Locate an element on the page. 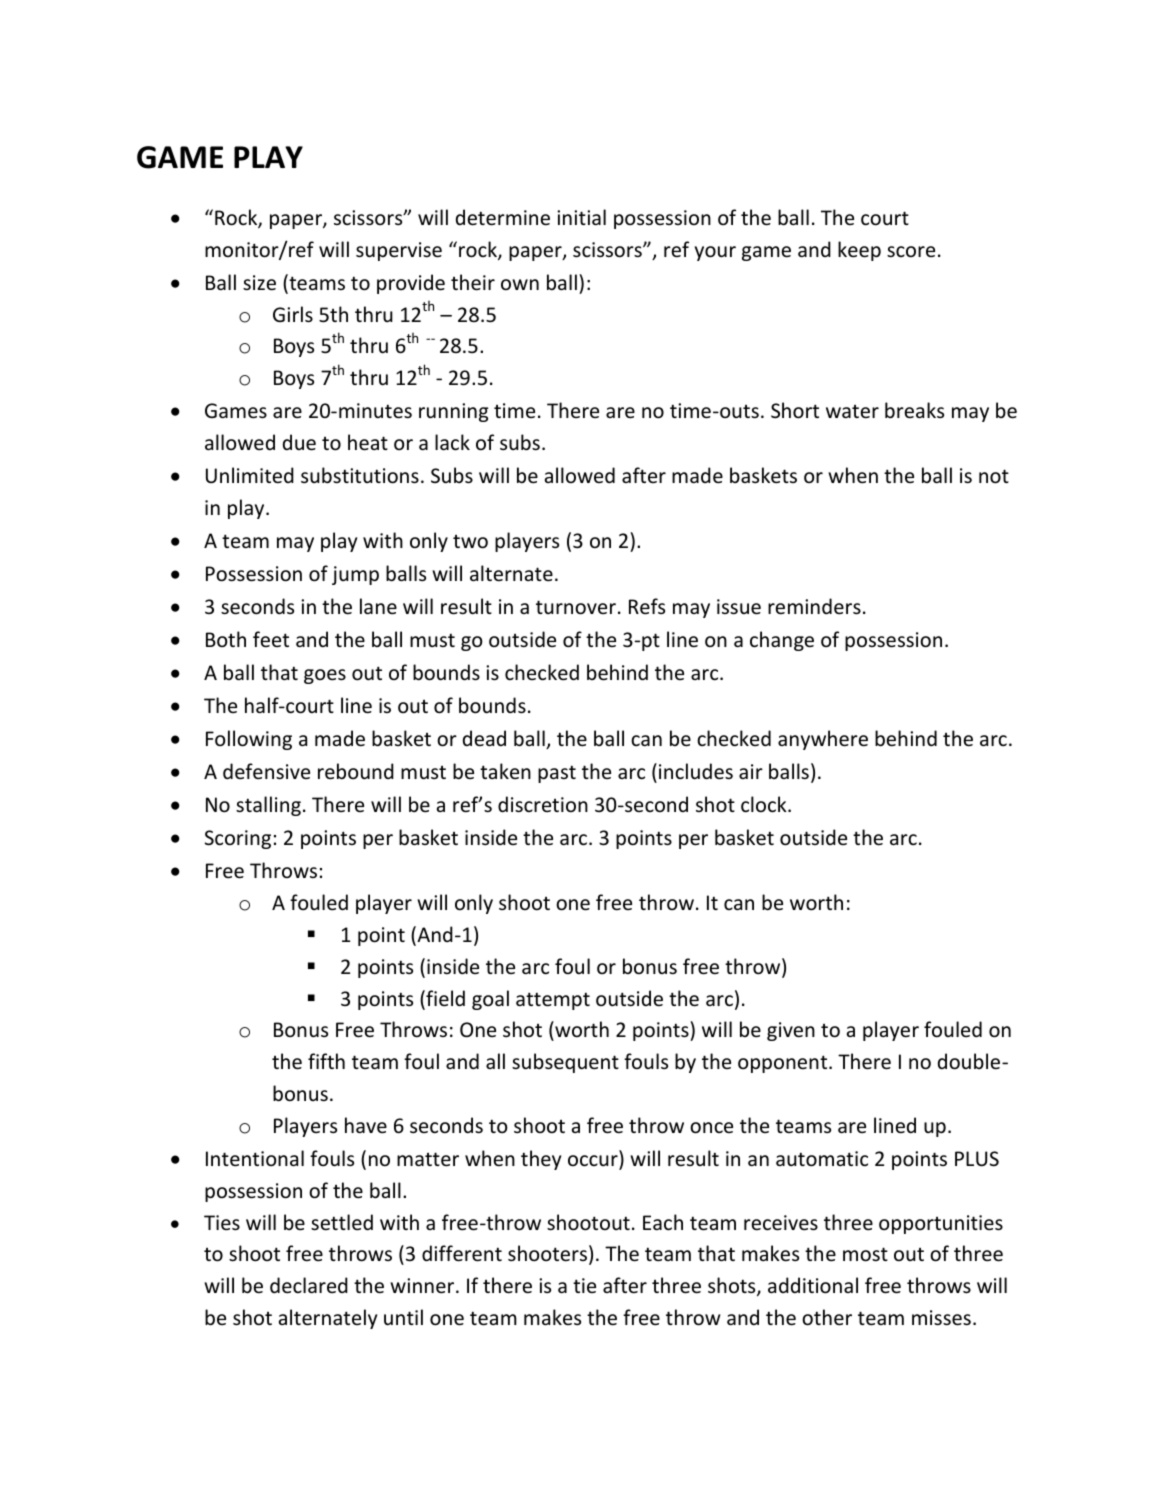  declared is located at coordinates (309, 1285).
